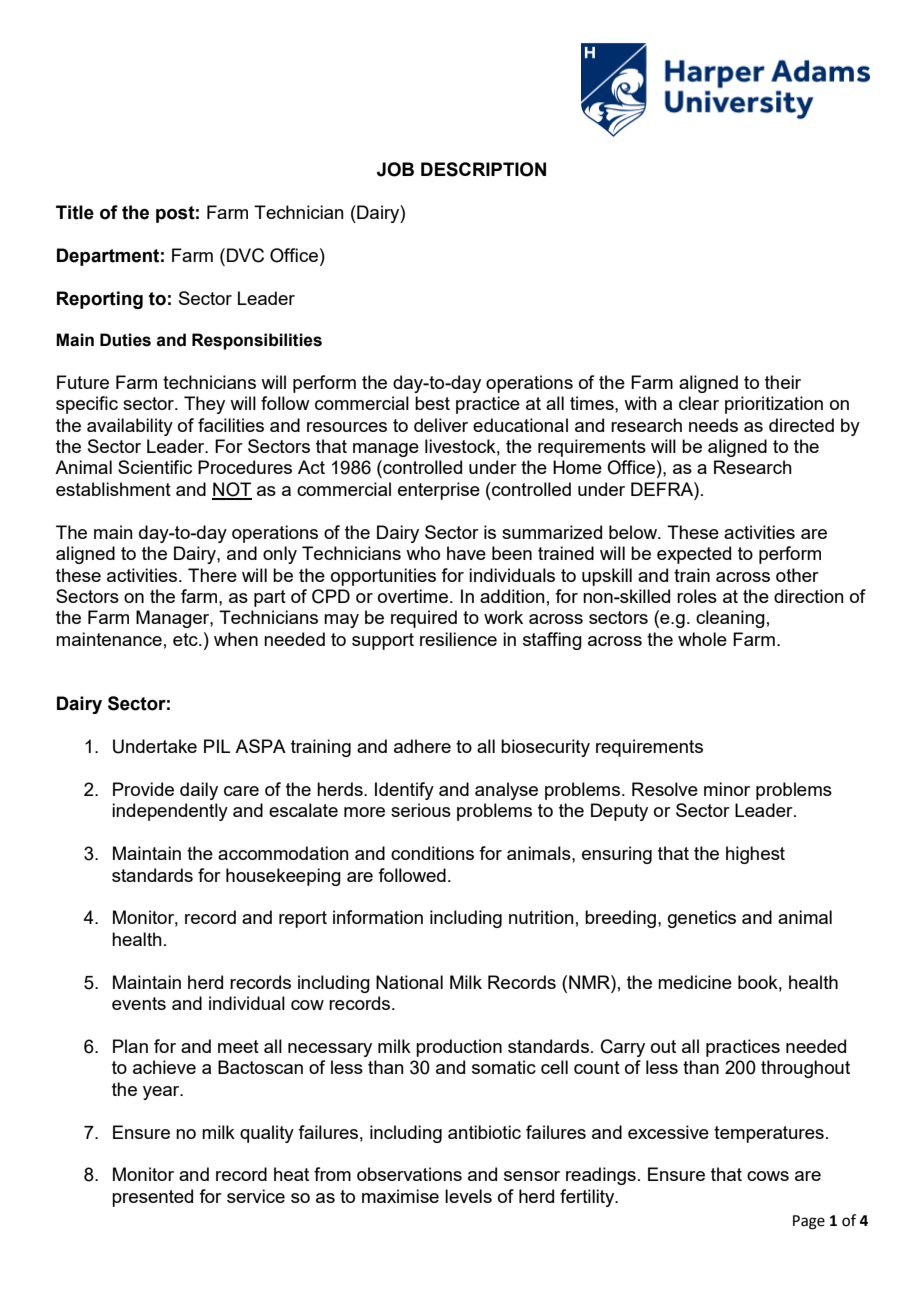  Describe the element at coordinates (422, 746) in the screenshot. I see `adhere` at that location.
